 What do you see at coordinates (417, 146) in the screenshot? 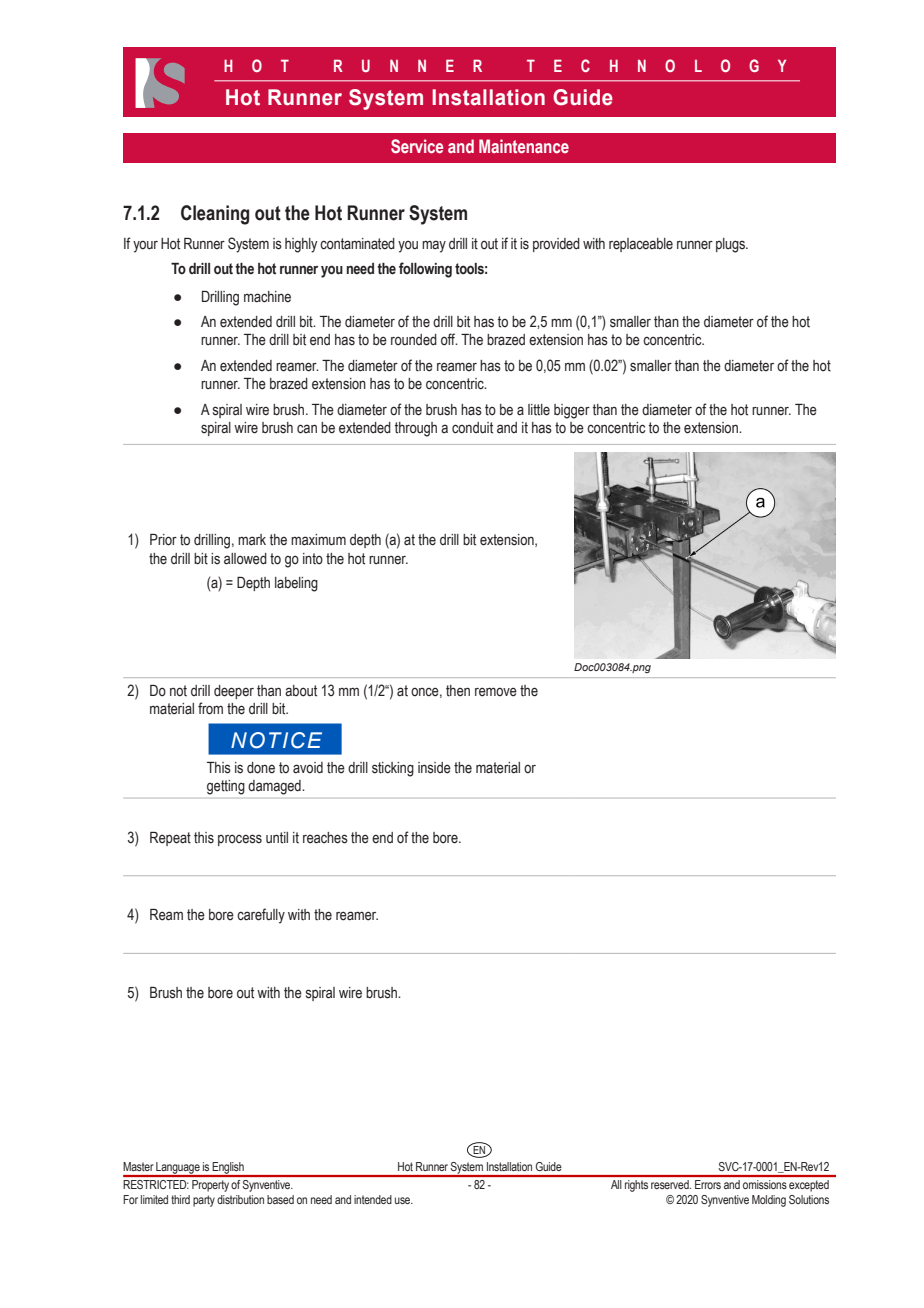
I see `Service` at bounding box center [417, 146].
